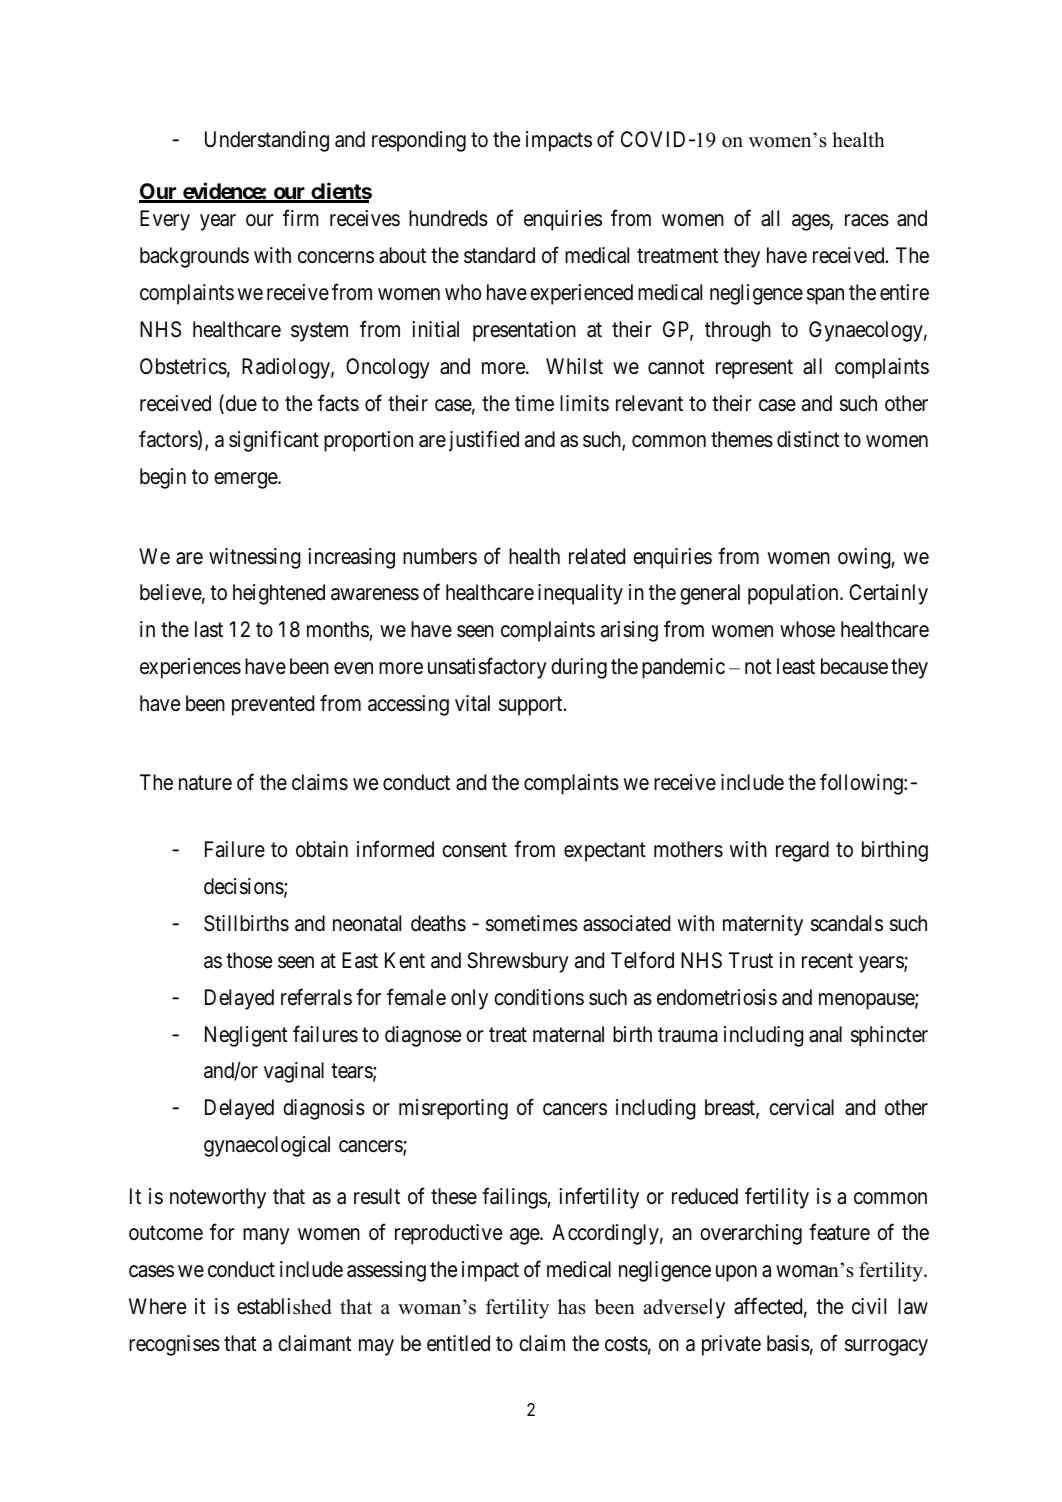 The width and height of the screenshot is (1062, 1502). Describe the element at coordinates (807, 629) in the screenshot. I see `whose` at that location.
